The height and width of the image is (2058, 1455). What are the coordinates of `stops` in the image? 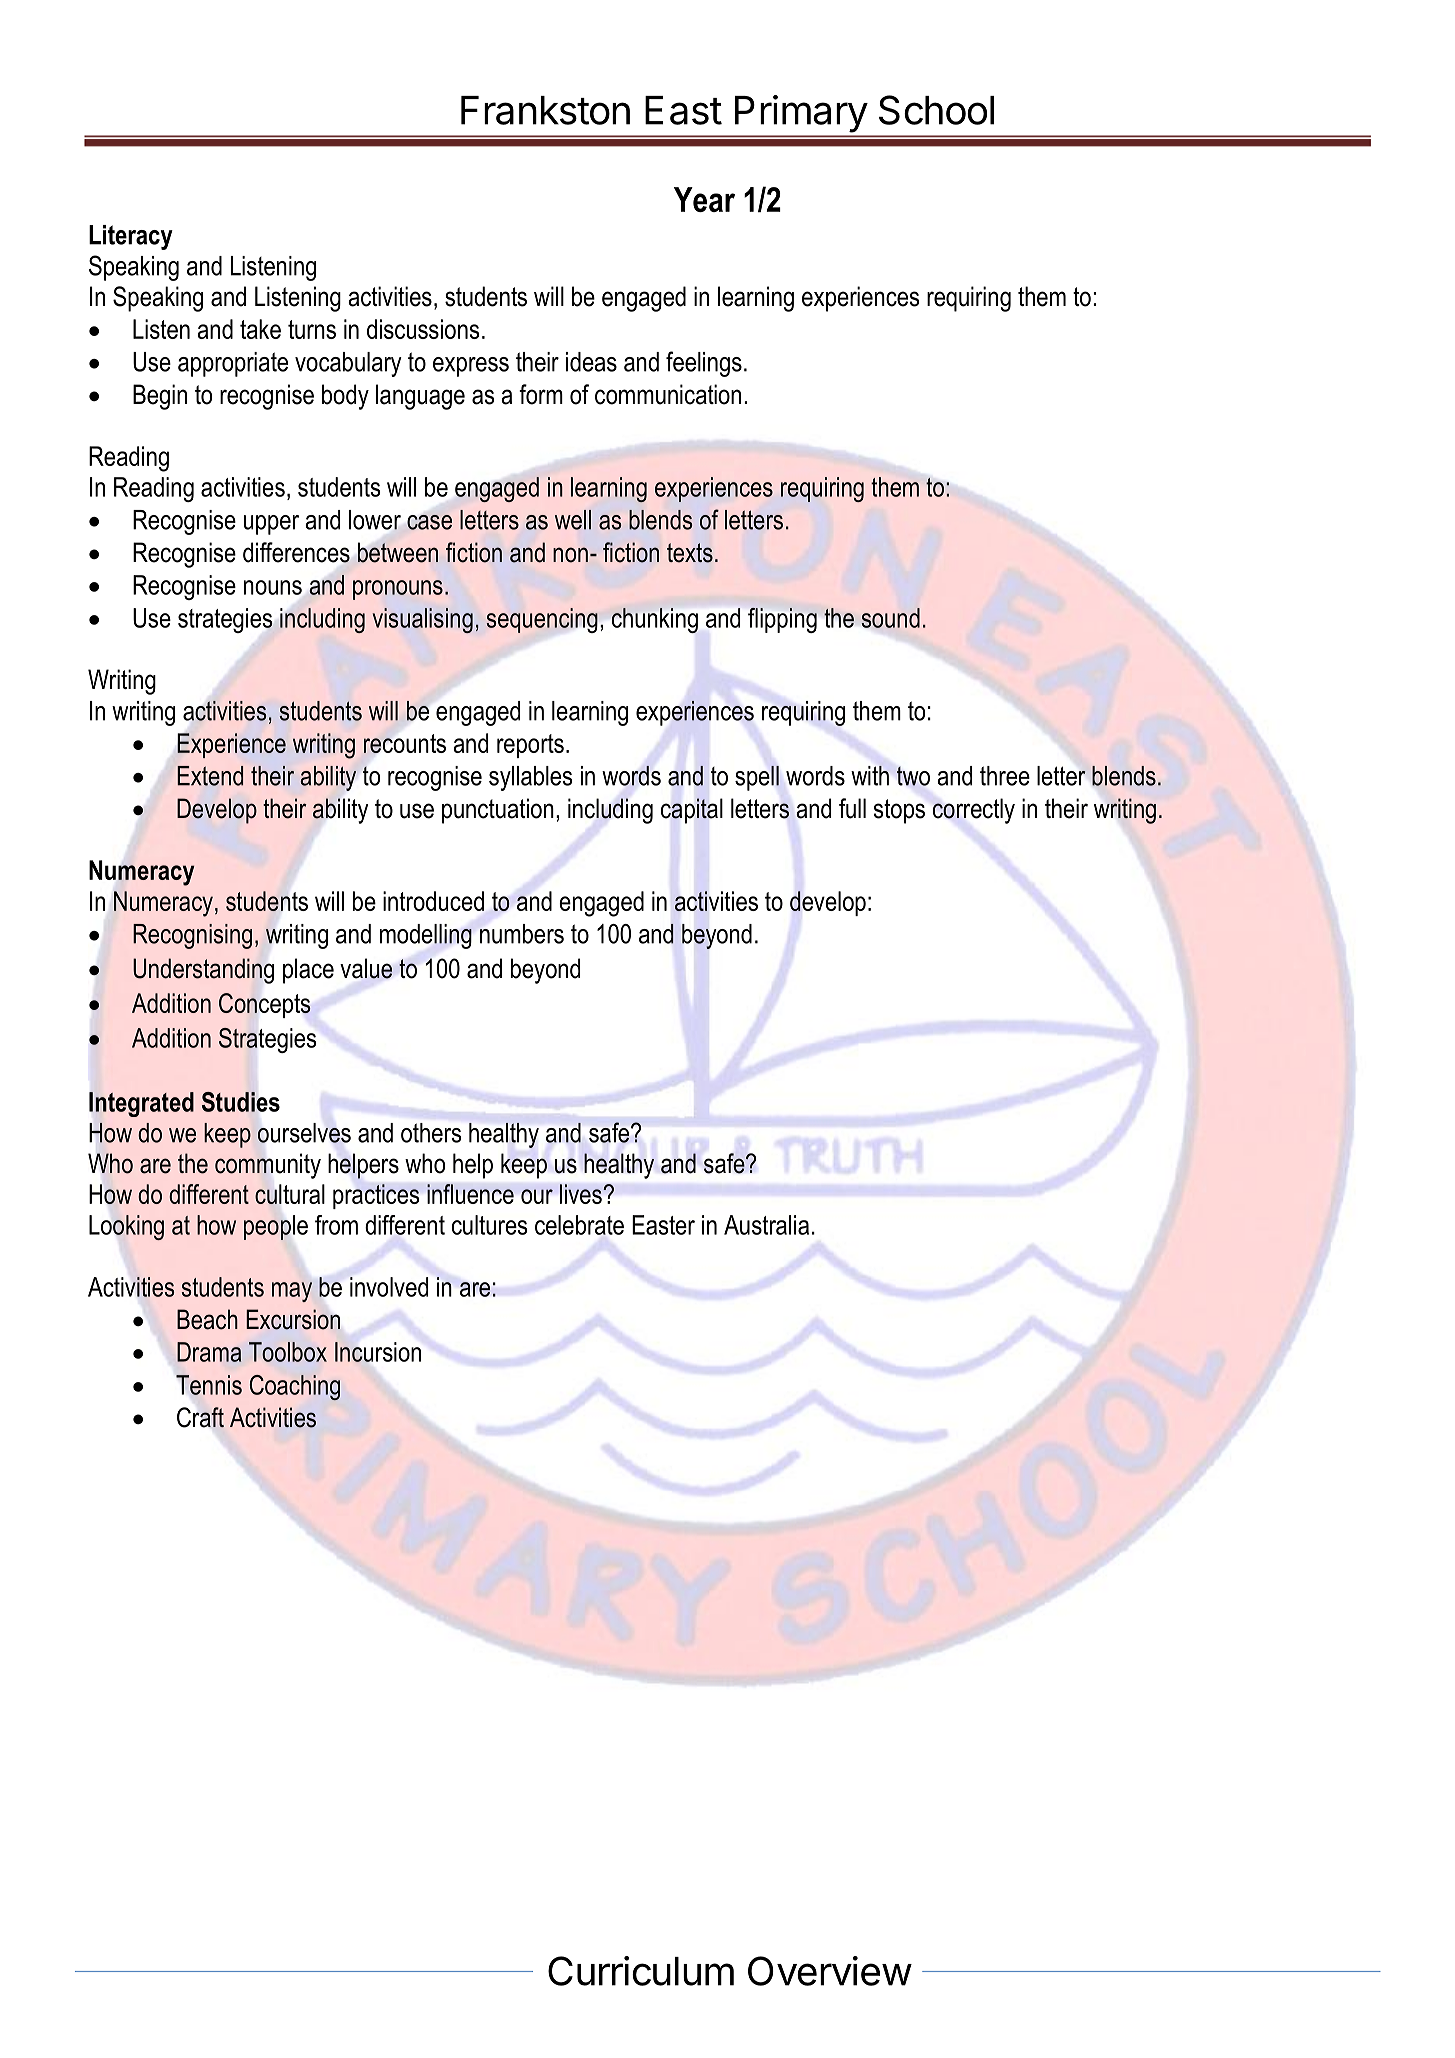 It's located at (899, 811).
